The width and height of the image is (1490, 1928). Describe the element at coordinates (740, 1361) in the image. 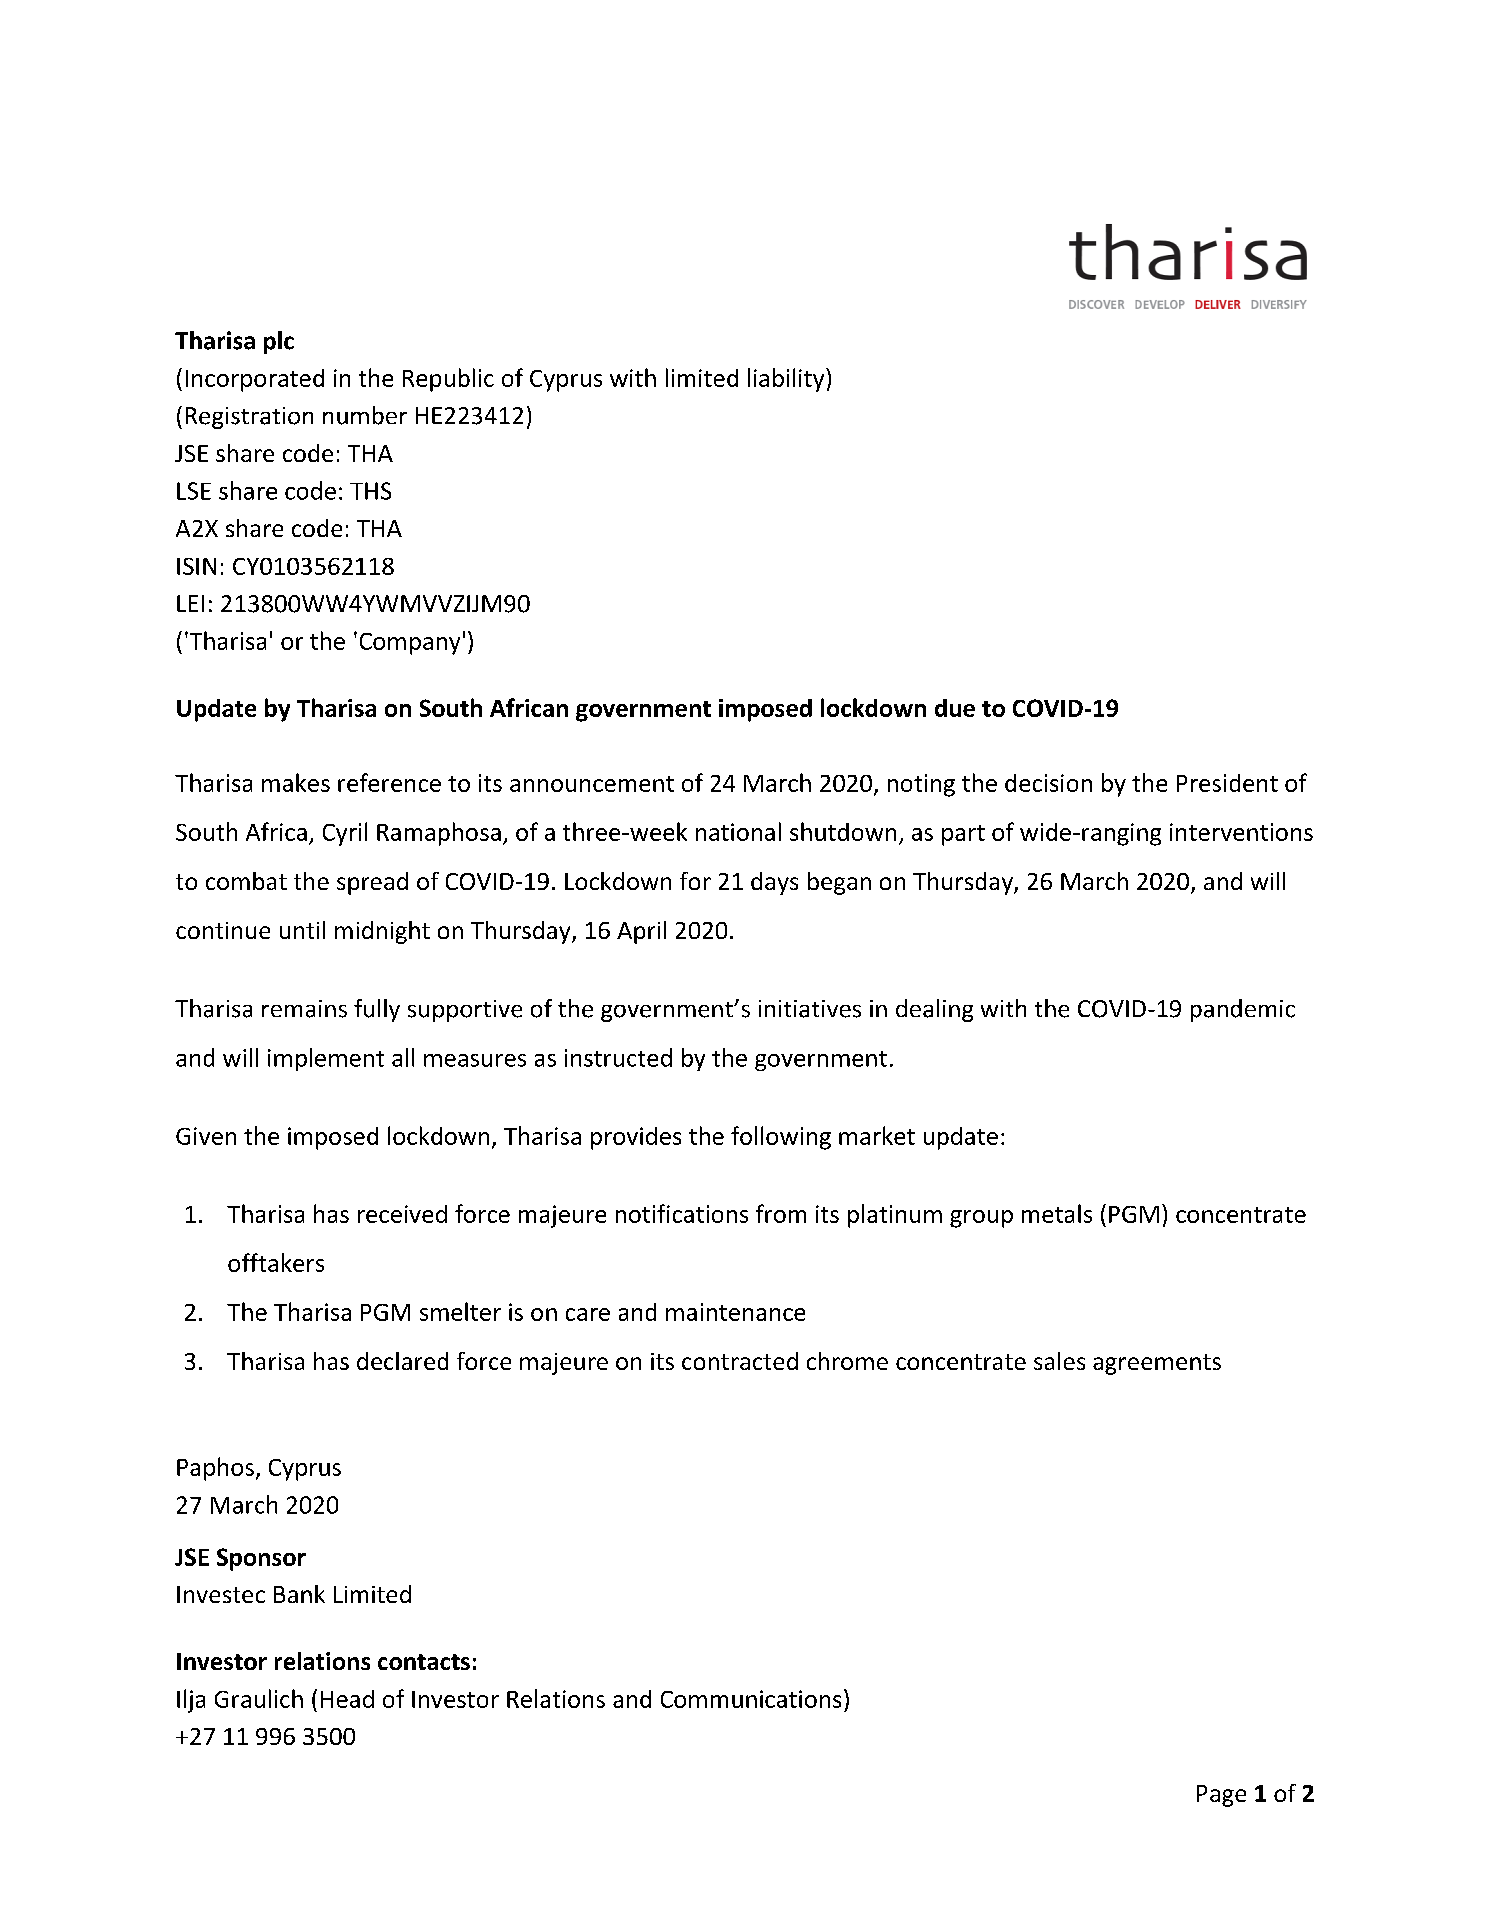

I see `contracted` at that location.
